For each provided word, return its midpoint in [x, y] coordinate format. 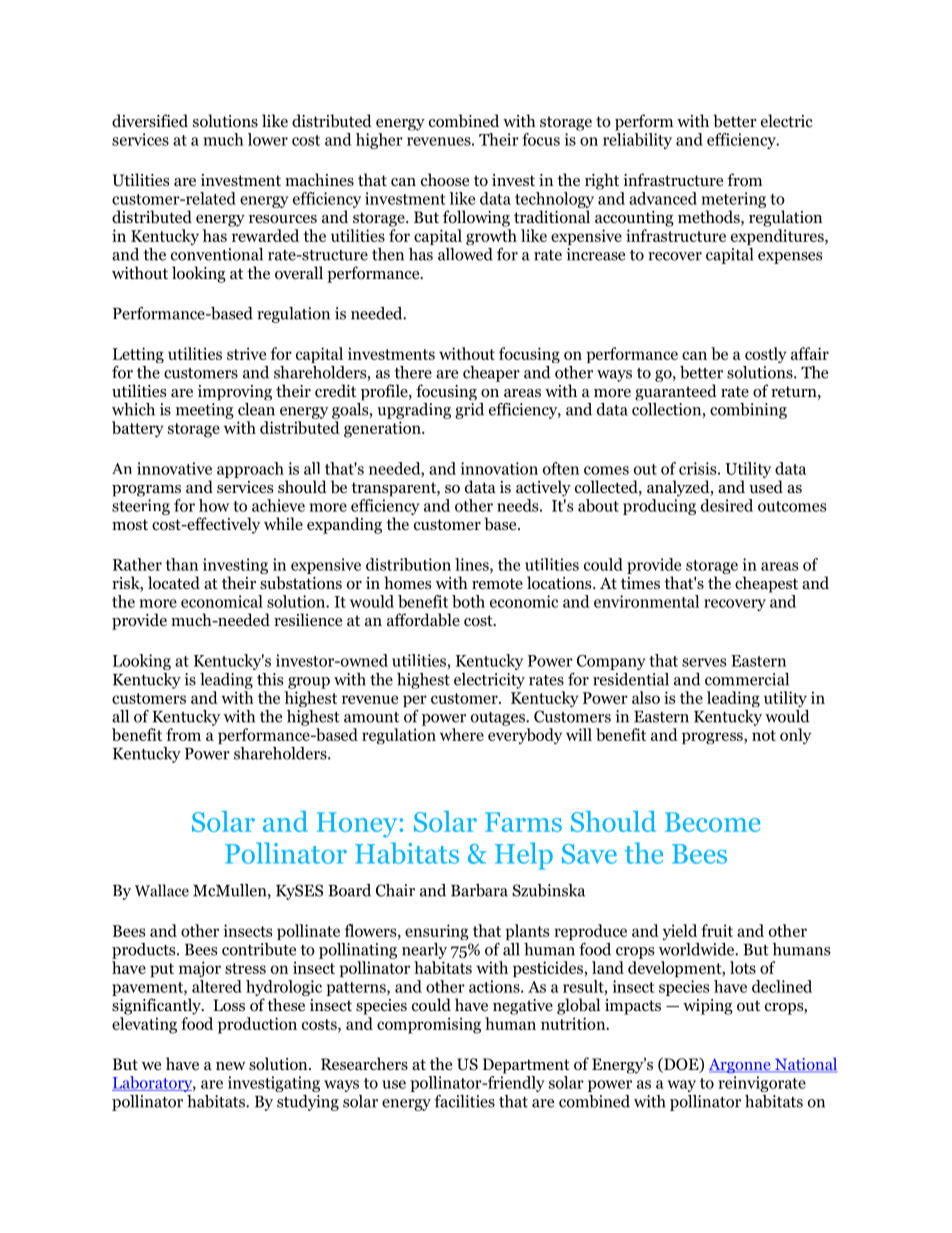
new [231, 1066]
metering [733, 201]
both [468, 601]
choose [445, 180]
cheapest [766, 584]
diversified [150, 120]
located [174, 583]
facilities [464, 1101]
